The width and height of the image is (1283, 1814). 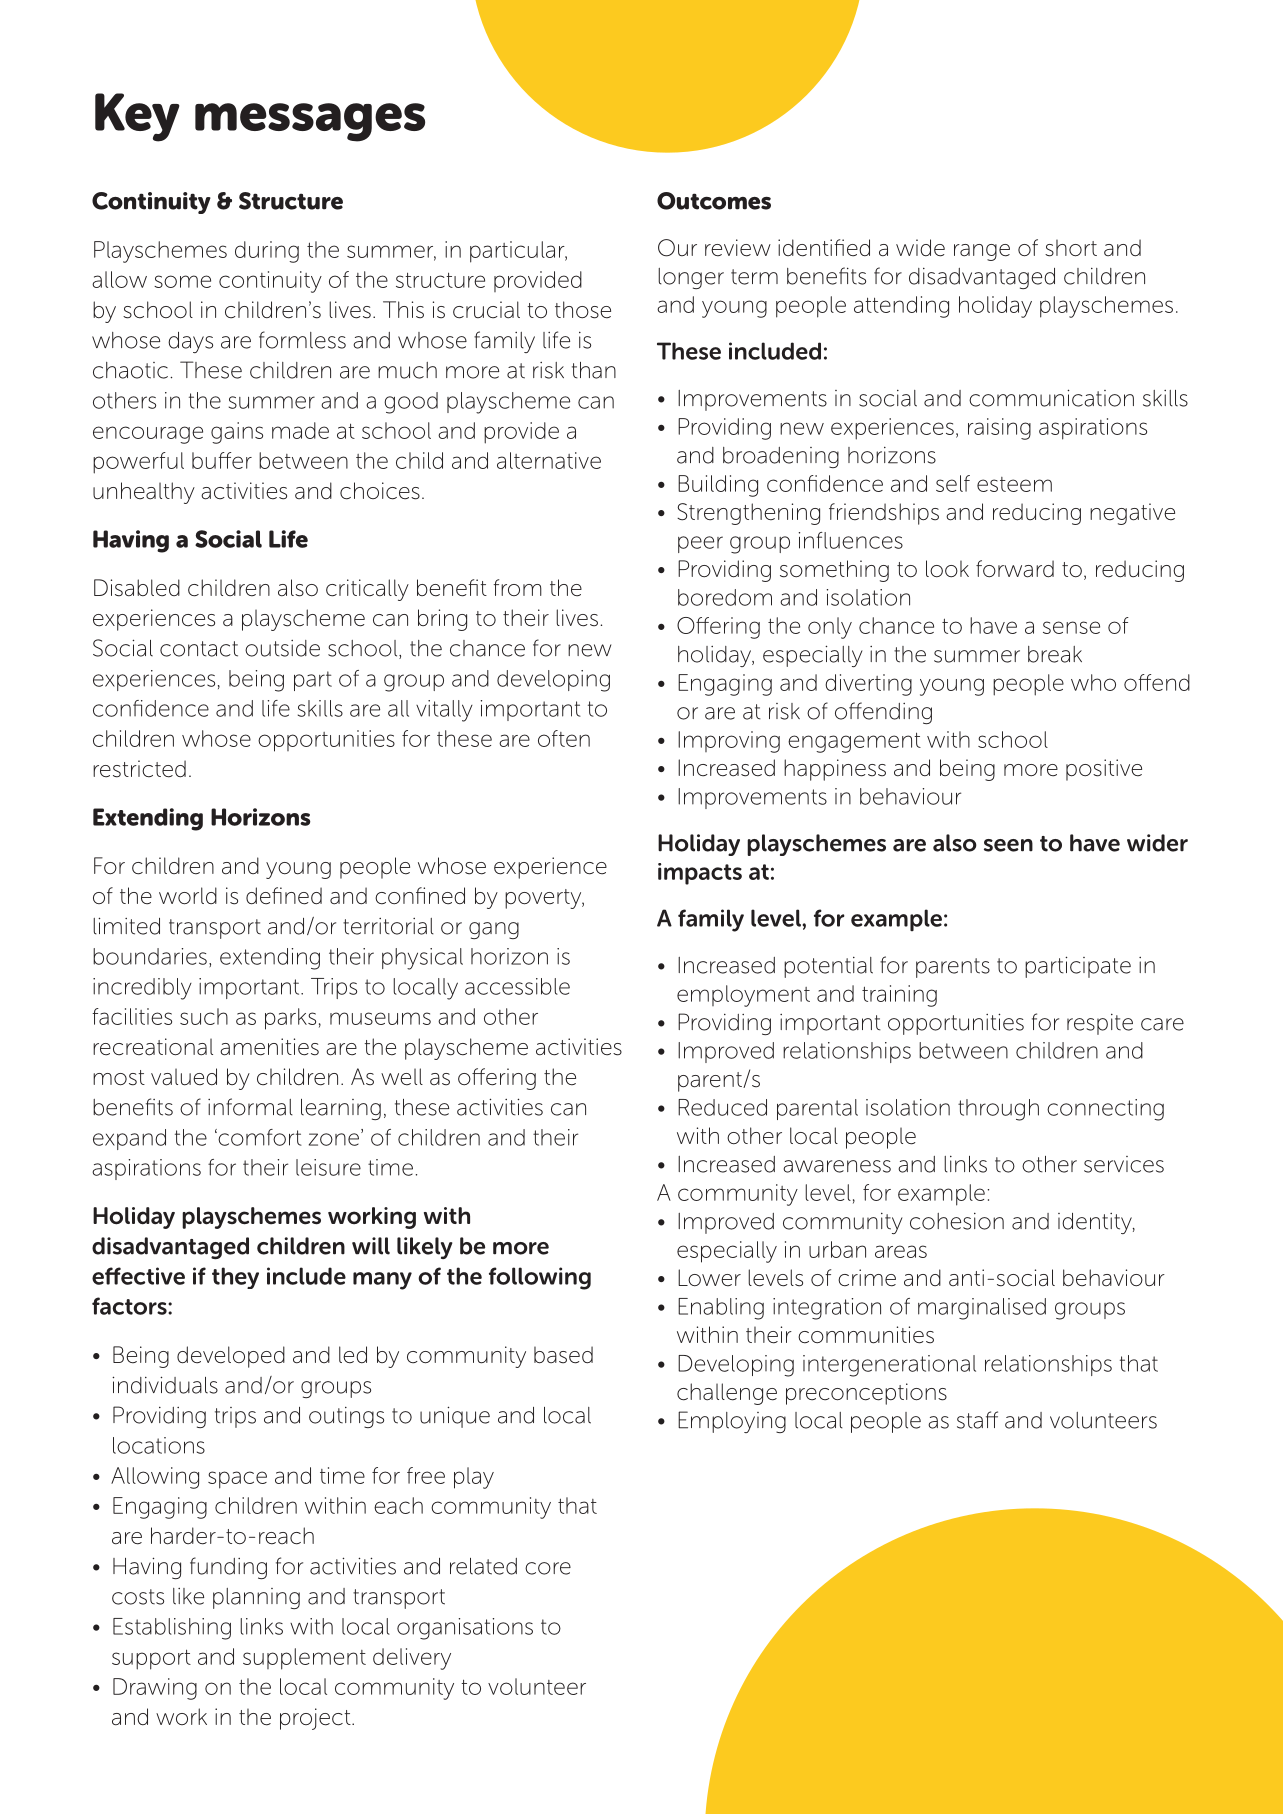 What do you see at coordinates (284, 896) in the image?
I see `defined` at bounding box center [284, 896].
